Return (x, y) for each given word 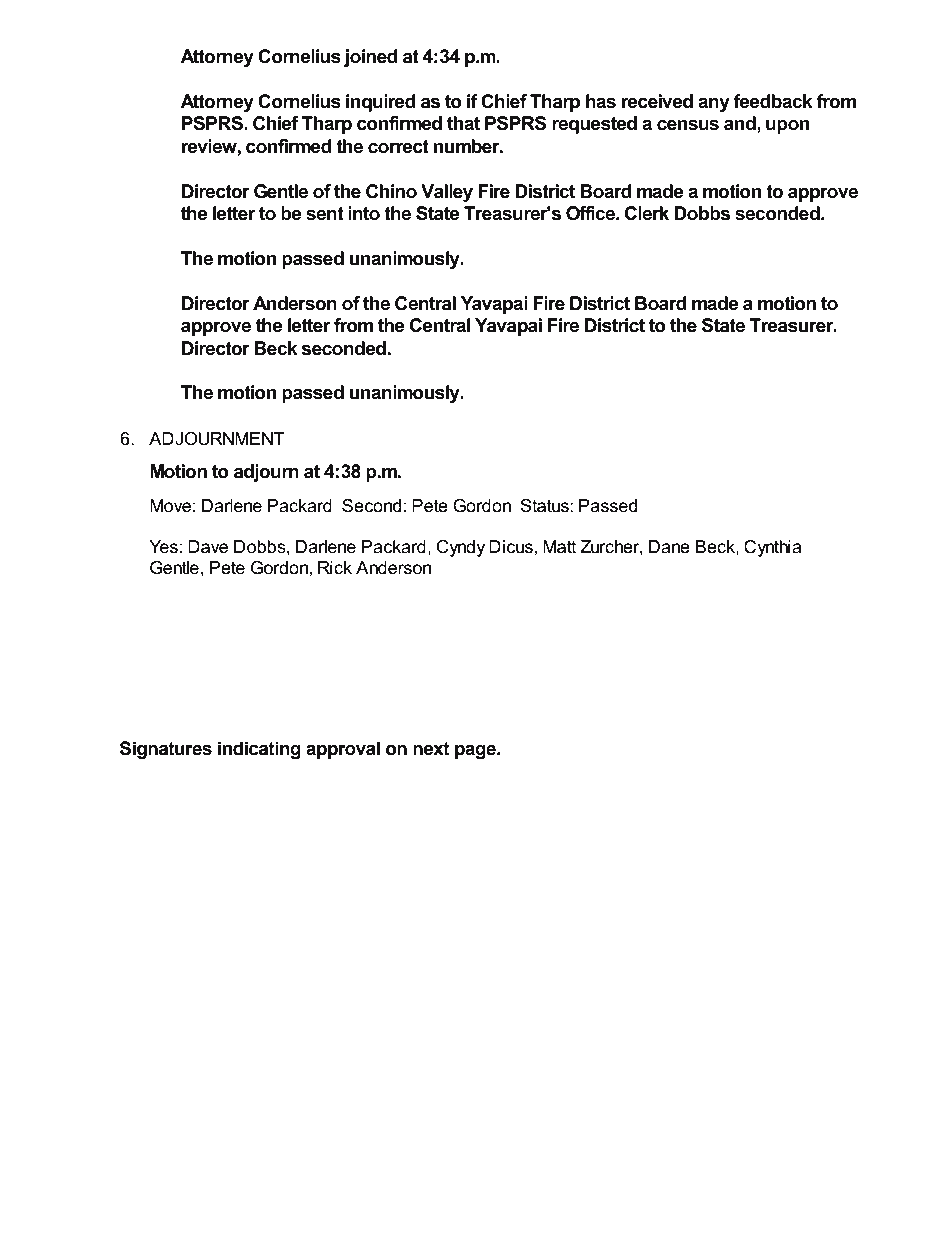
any (714, 105)
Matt (560, 547)
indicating (259, 750)
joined (371, 58)
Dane (669, 547)
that (463, 123)
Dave (208, 547)
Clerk (647, 213)
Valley (447, 193)
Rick (335, 567)
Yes (163, 547)
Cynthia (772, 548)
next (431, 749)
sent (325, 214)
